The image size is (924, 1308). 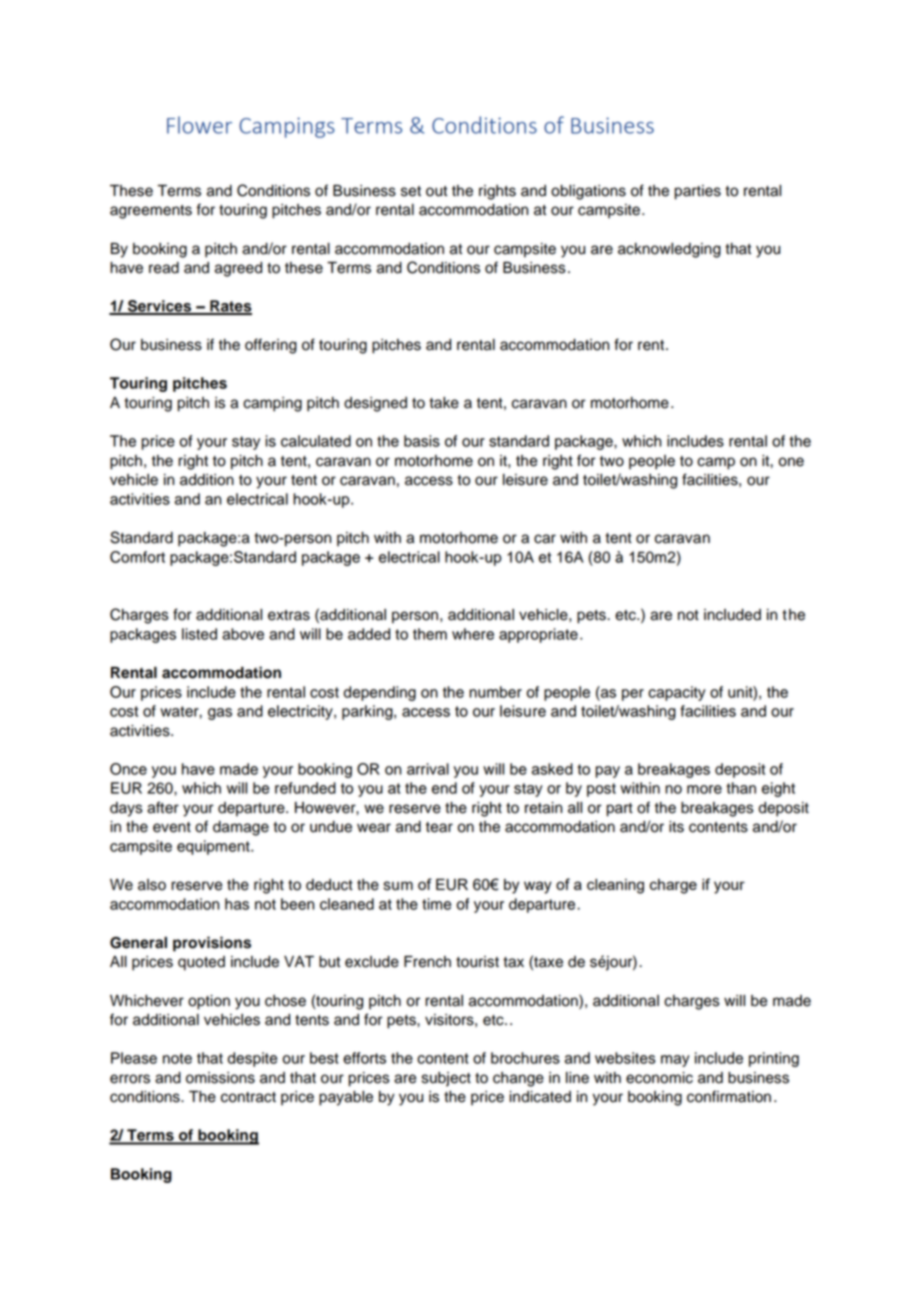 I want to click on out, so click(x=436, y=191).
